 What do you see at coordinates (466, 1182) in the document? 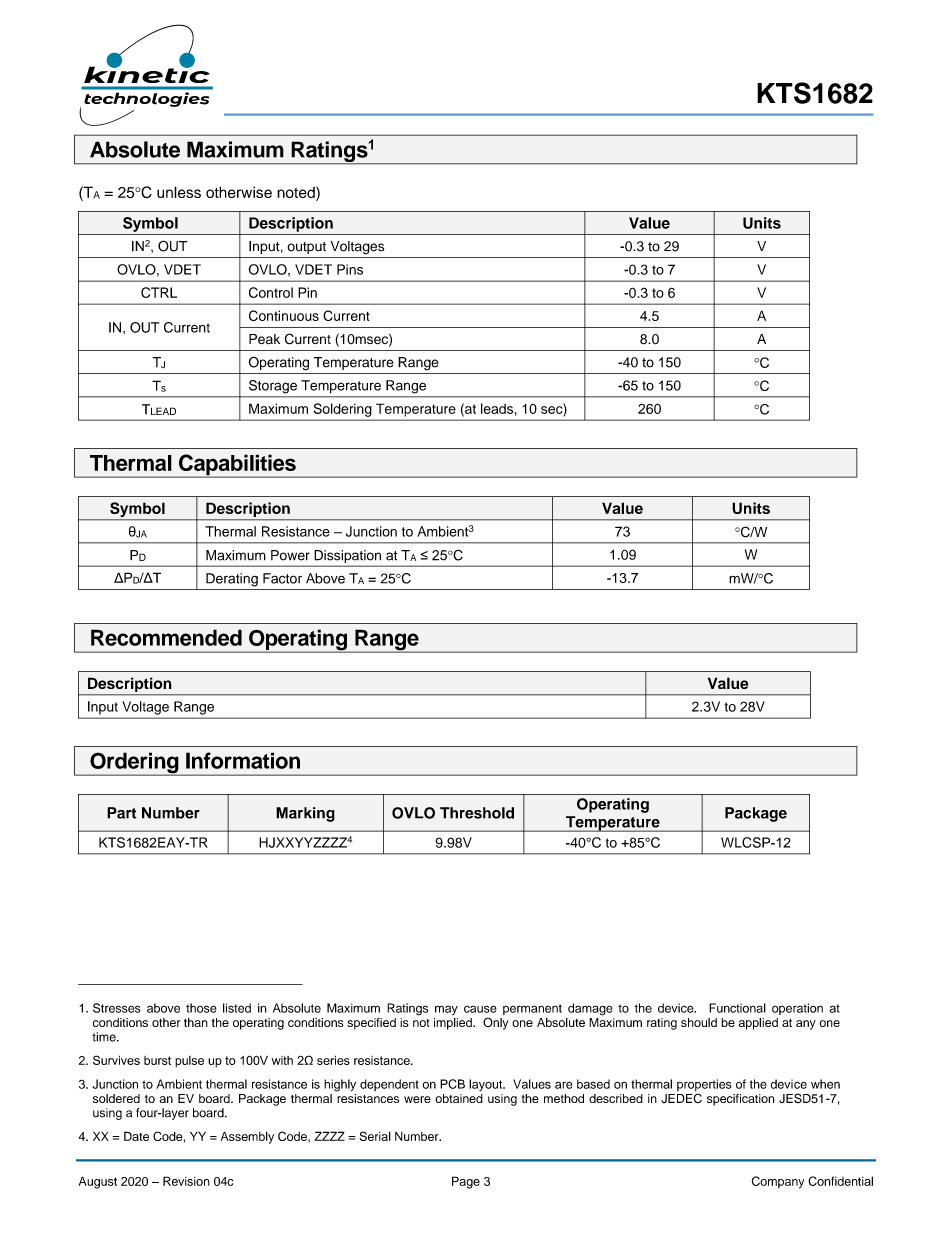
I see `Page` at bounding box center [466, 1182].
